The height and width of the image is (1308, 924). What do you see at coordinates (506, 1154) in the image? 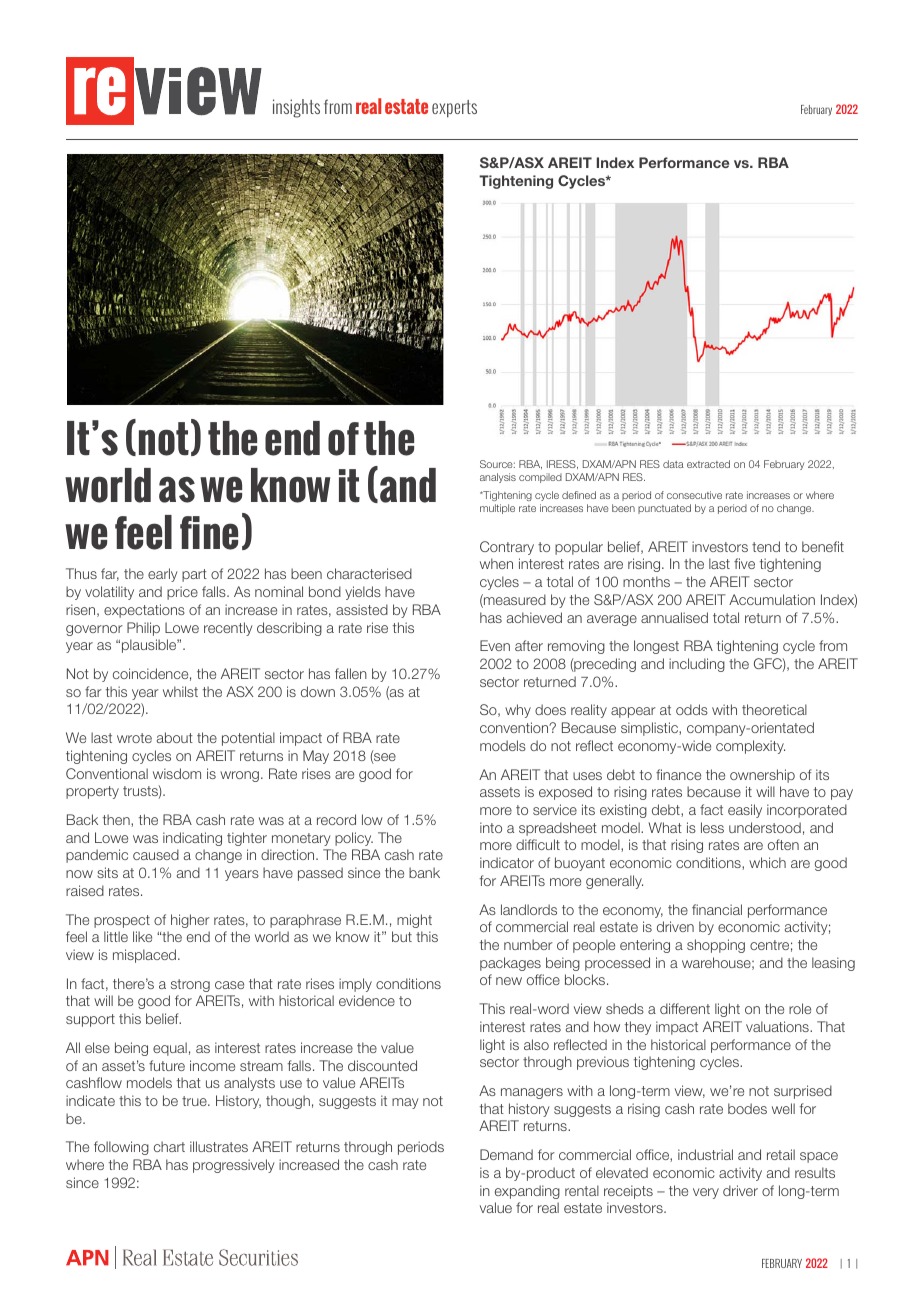
I see `Demand` at bounding box center [506, 1154].
